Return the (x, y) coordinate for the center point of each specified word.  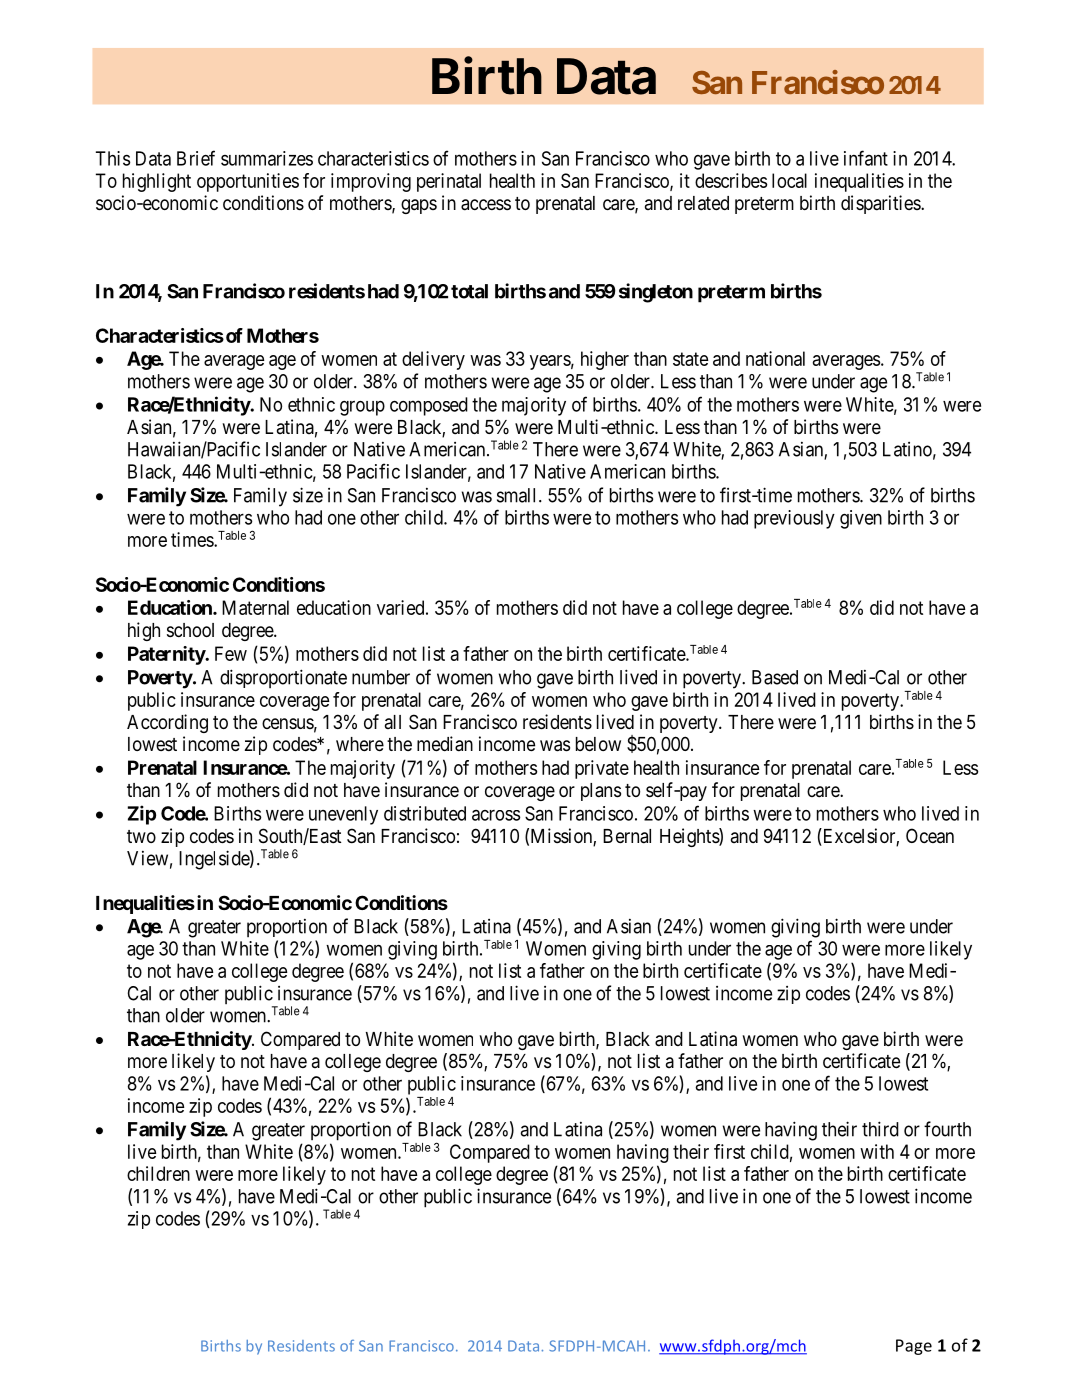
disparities (881, 204)
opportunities (248, 182)
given (861, 519)
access (486, 205)
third (880, 1129)
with (877, 1151)
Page (914, 1347)
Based (775, 677)
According (167, 723)
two (141, 836)
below (598, 744)
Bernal (627, 836)
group (362, 408)
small (518, 495)
